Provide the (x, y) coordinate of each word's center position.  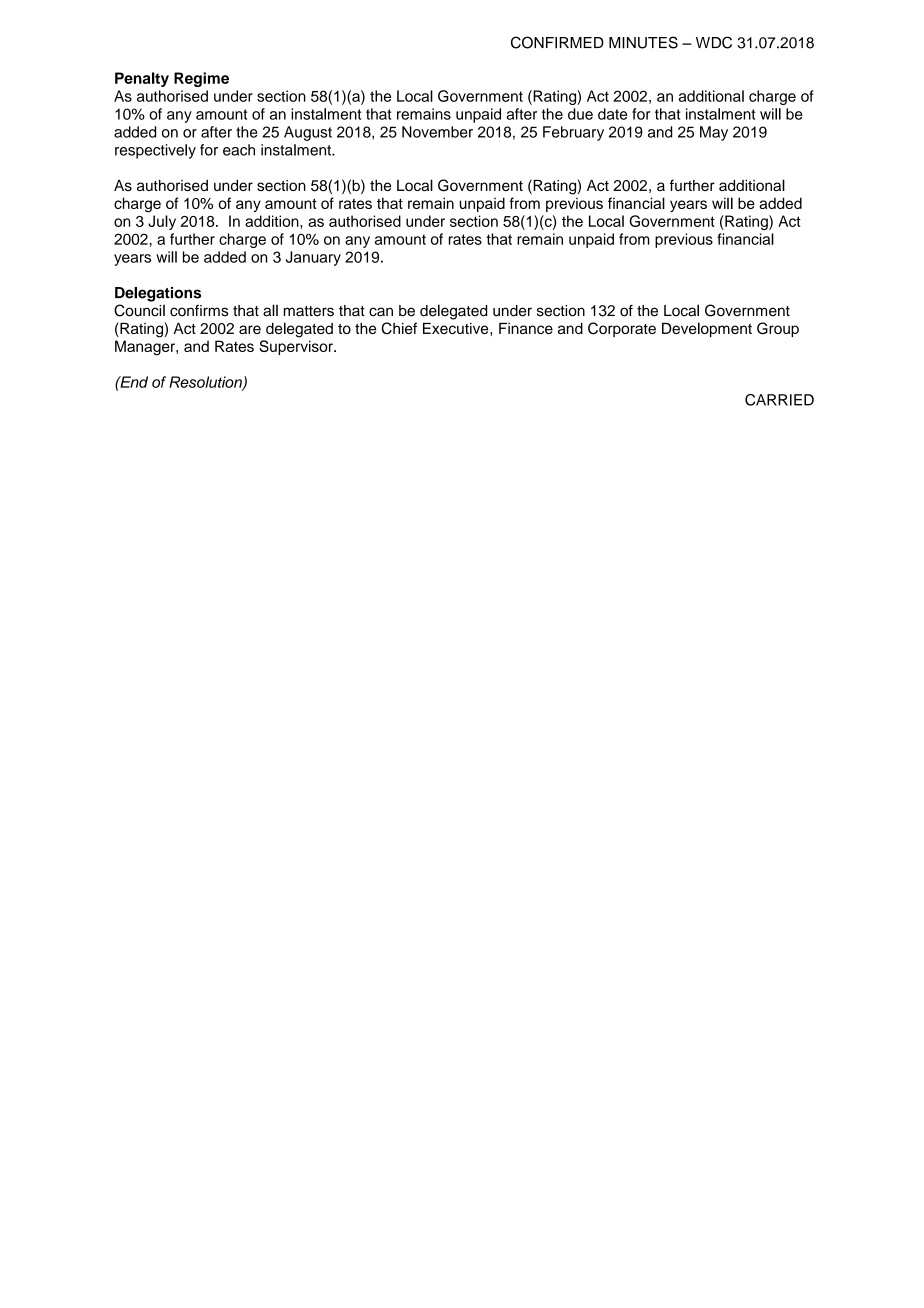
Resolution (206, 383)
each (239, 150)
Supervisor (297, 347)
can (381, 312)
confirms (199, 311)
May (714, 133)
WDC (714, 42)
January (313, 258)
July (162, 222)
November (437, 132)
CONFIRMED (557, 42)
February (573, 133)
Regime (201, 79)
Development (707, 329)
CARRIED (779, 400)
